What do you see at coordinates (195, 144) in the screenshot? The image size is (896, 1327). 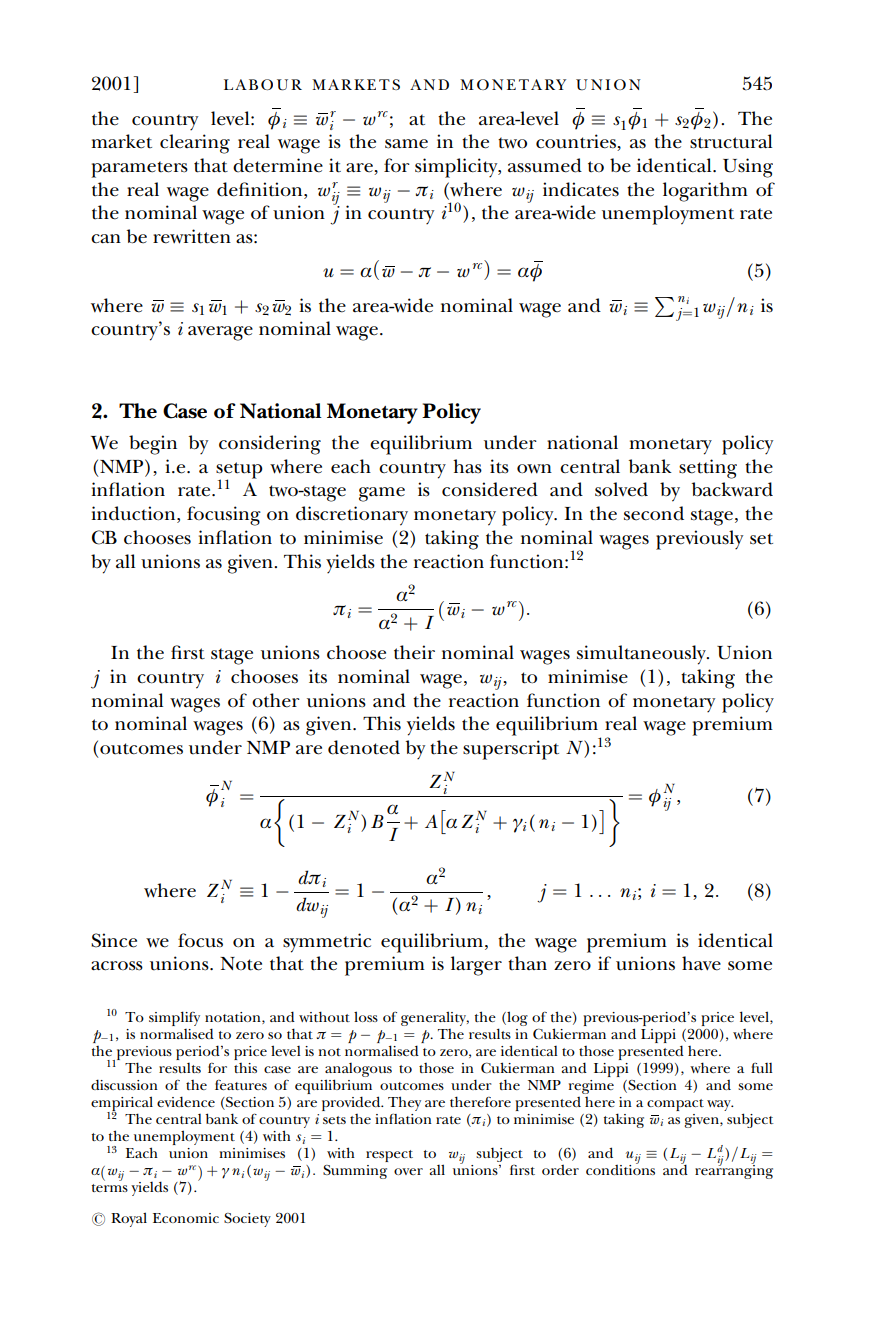 I see `clearing` at bounding box center [195, 144].
